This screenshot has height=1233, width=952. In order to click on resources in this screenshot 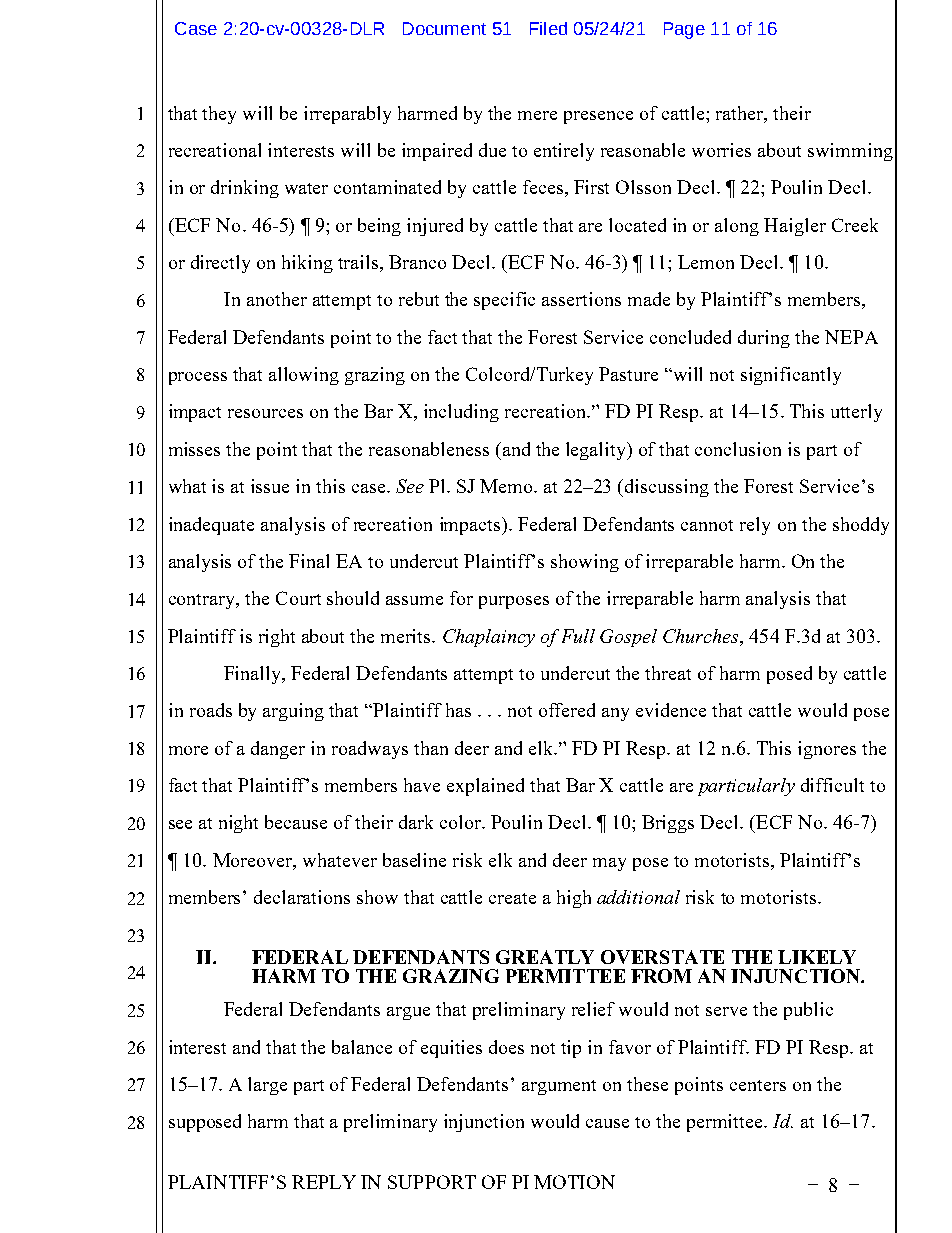, I will do `click(265, 413)`.
